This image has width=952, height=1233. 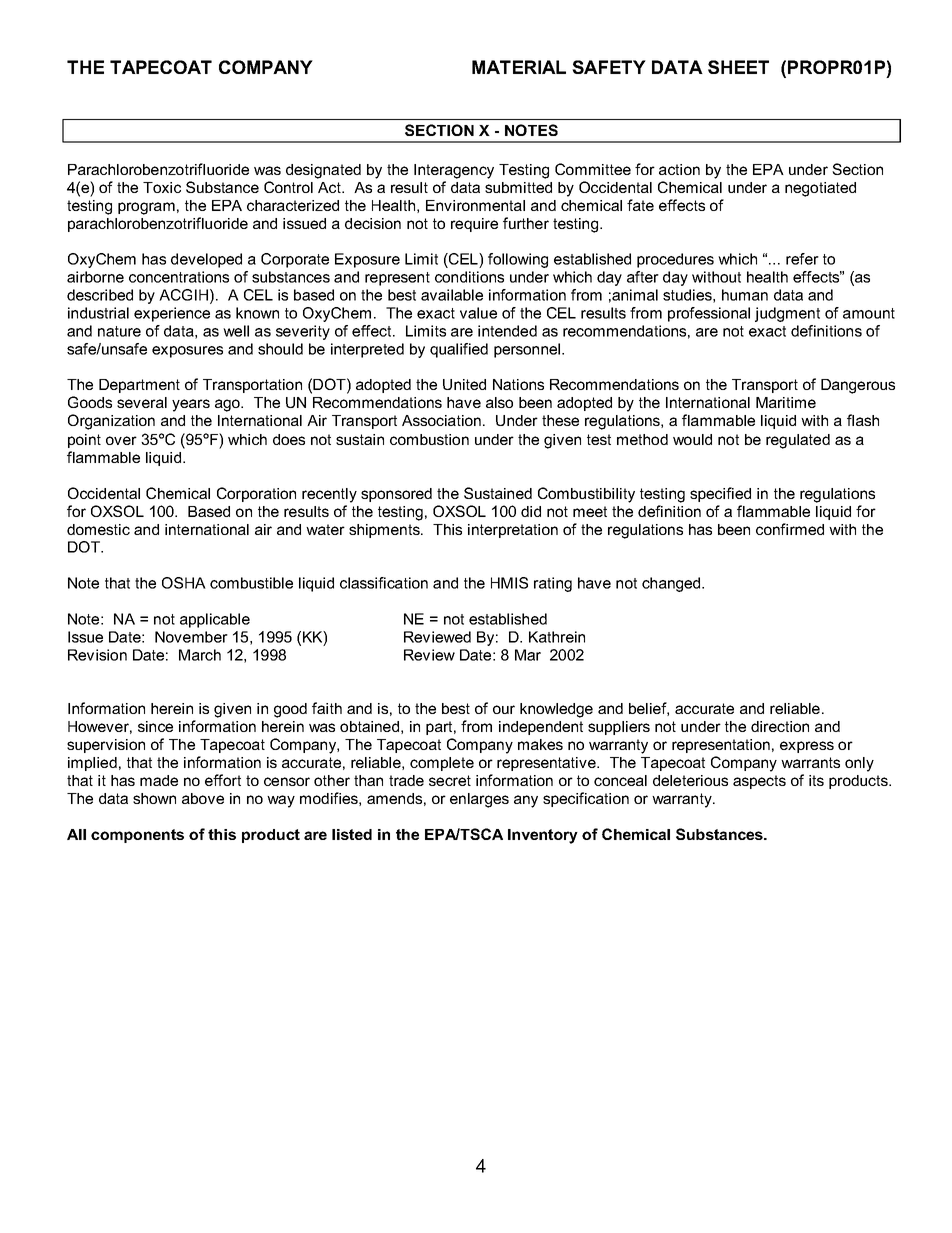 What do you see at coordinates (738, 67) in the image?
I see `SHEET` at bounding box center [738, 67].
